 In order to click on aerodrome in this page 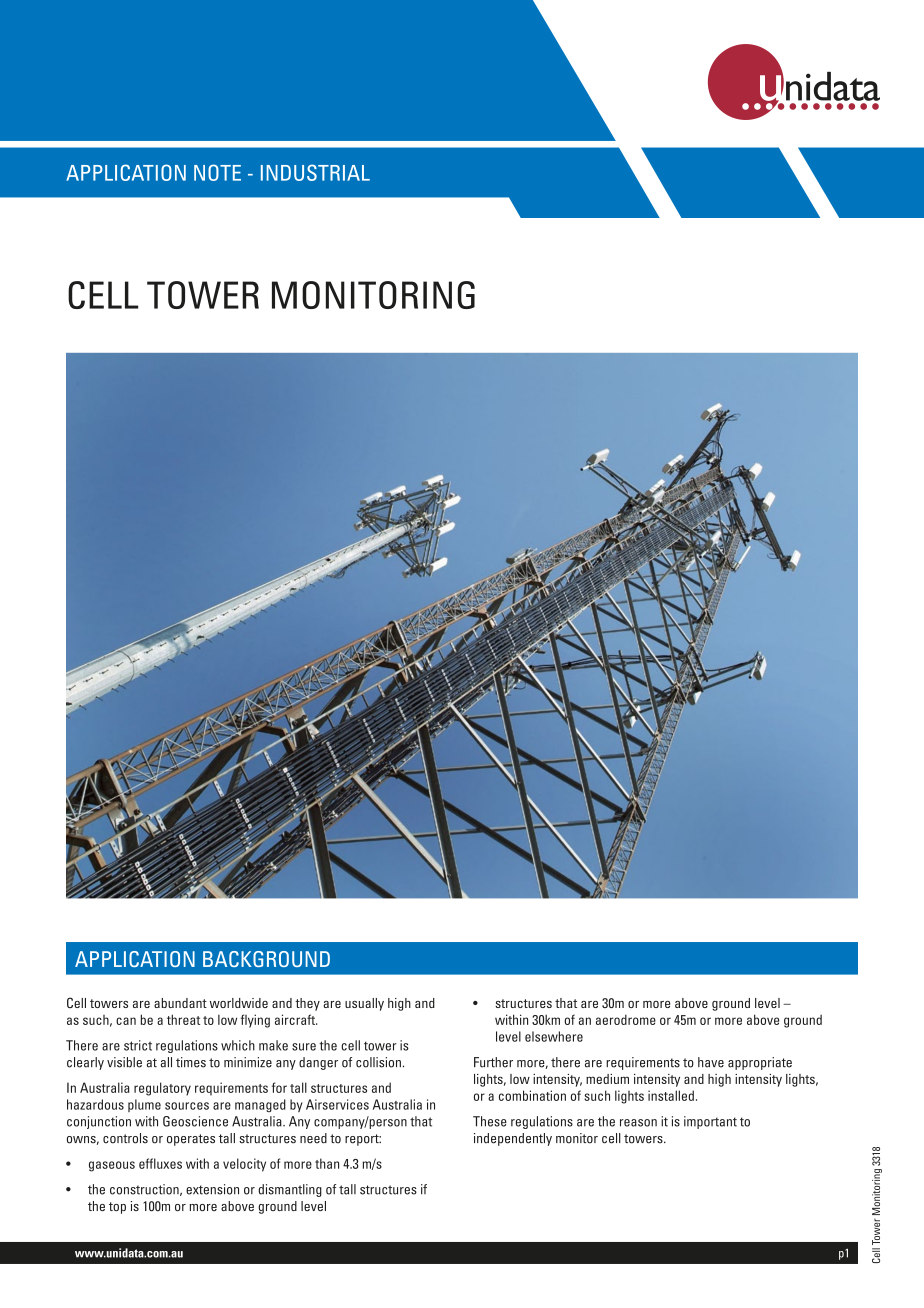, I will do `click(626, 1019)`.
